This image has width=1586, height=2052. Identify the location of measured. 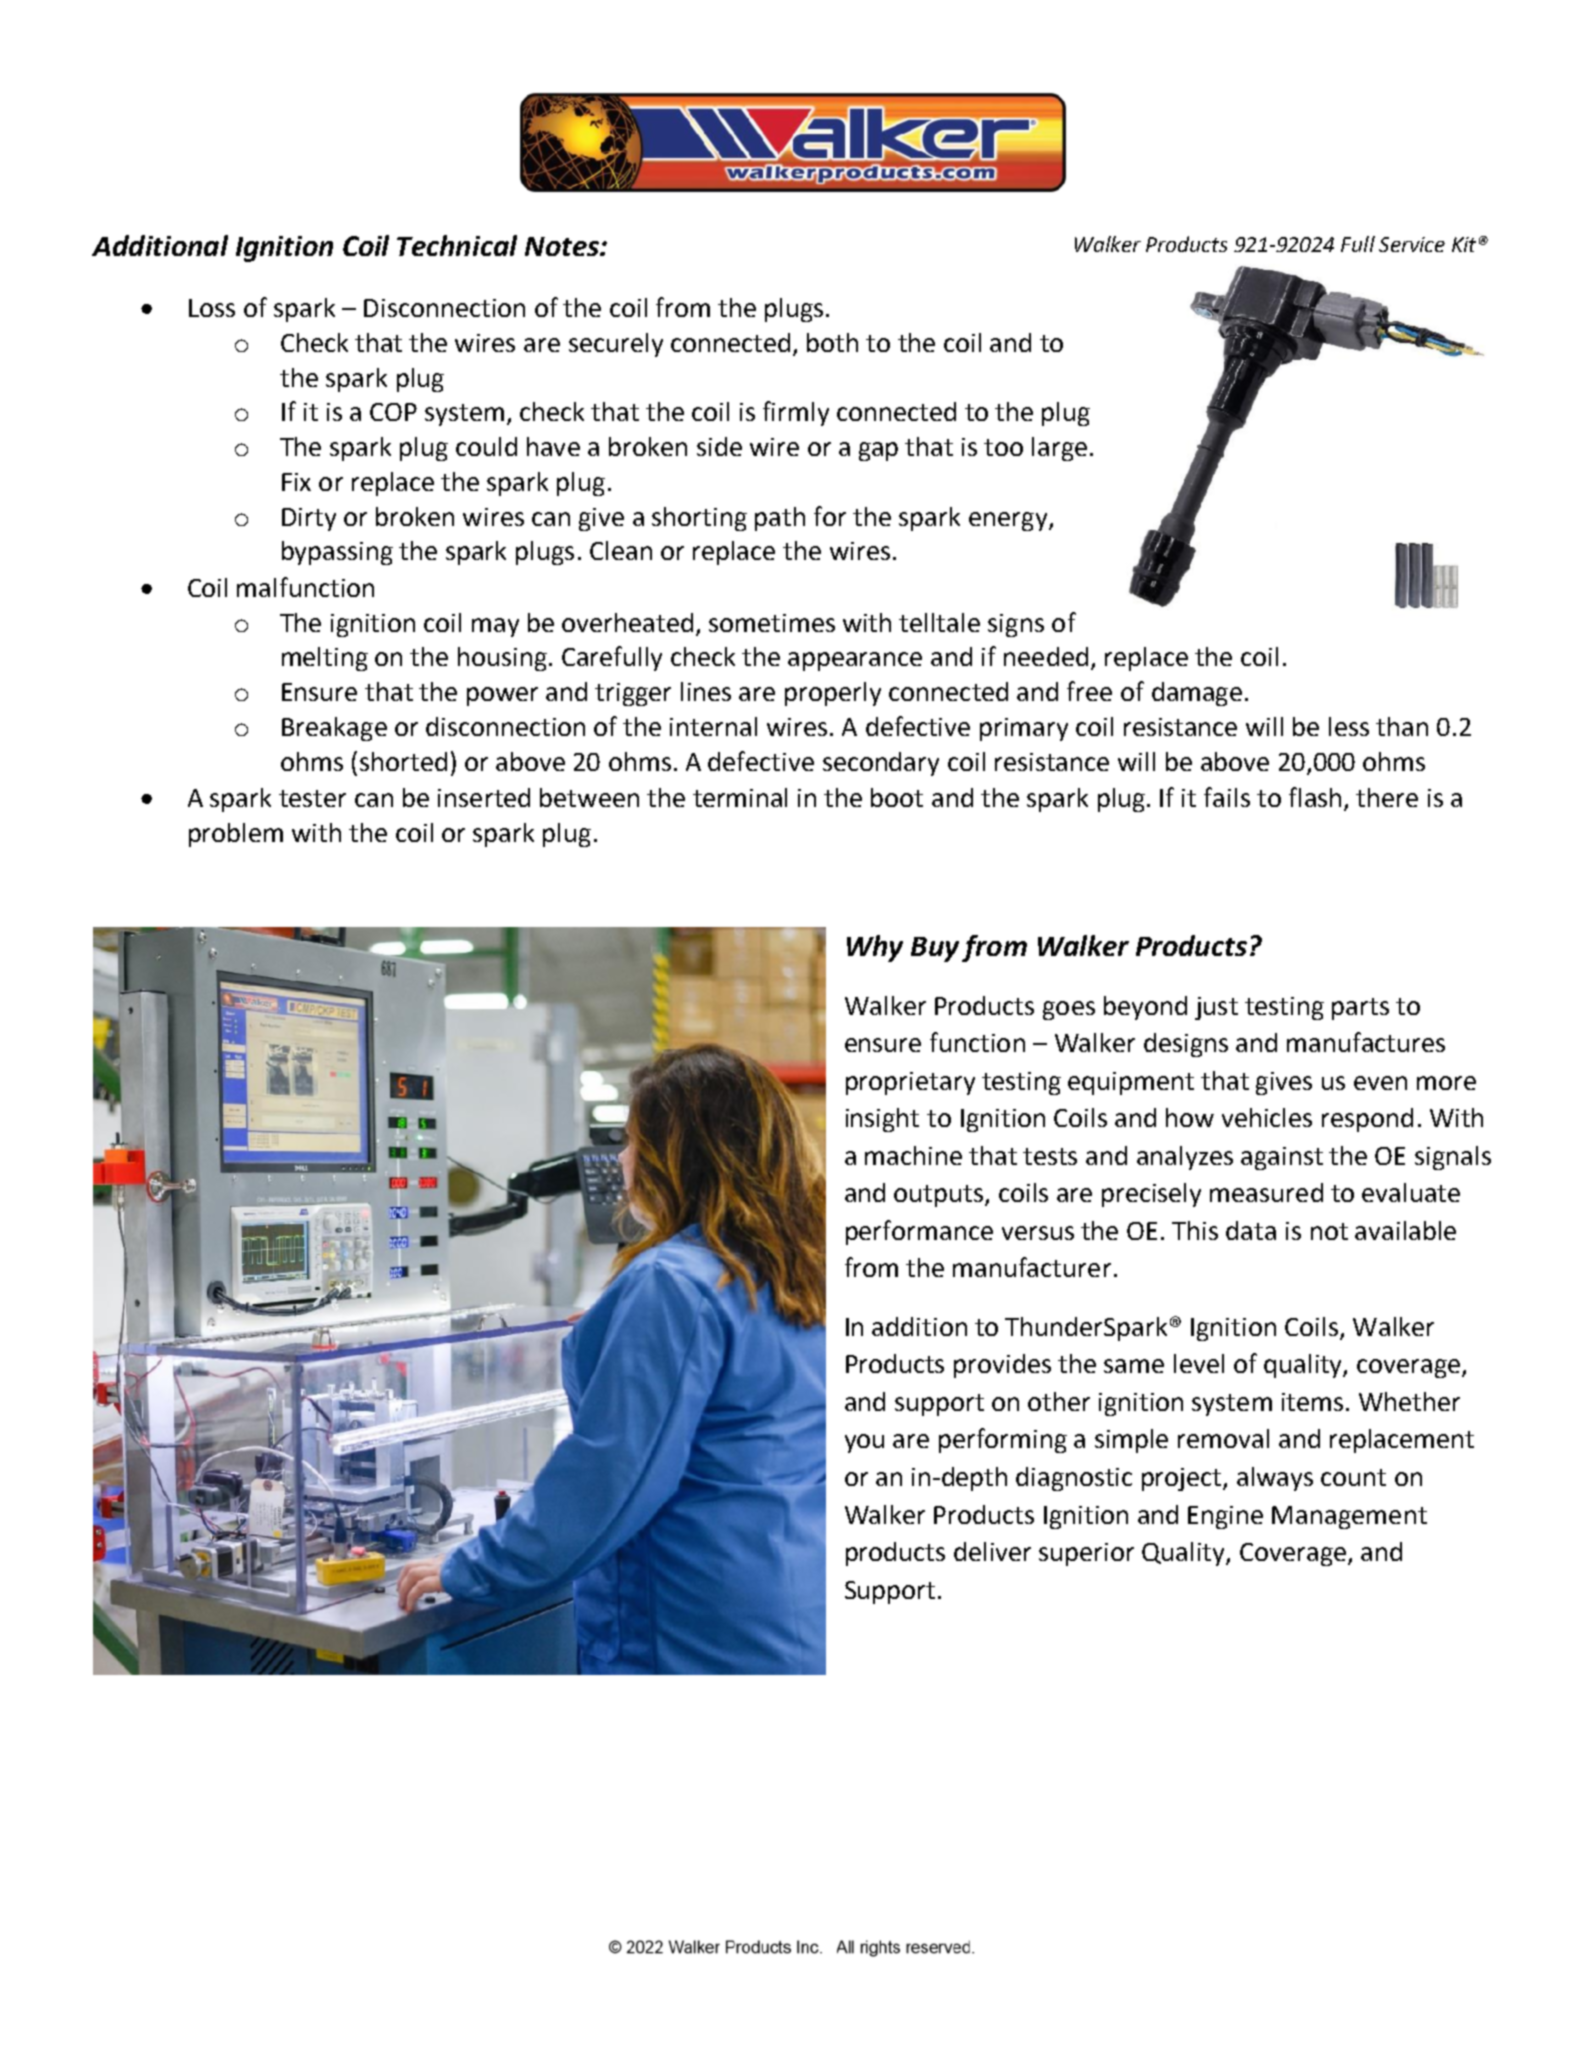
(1266, 1192).
